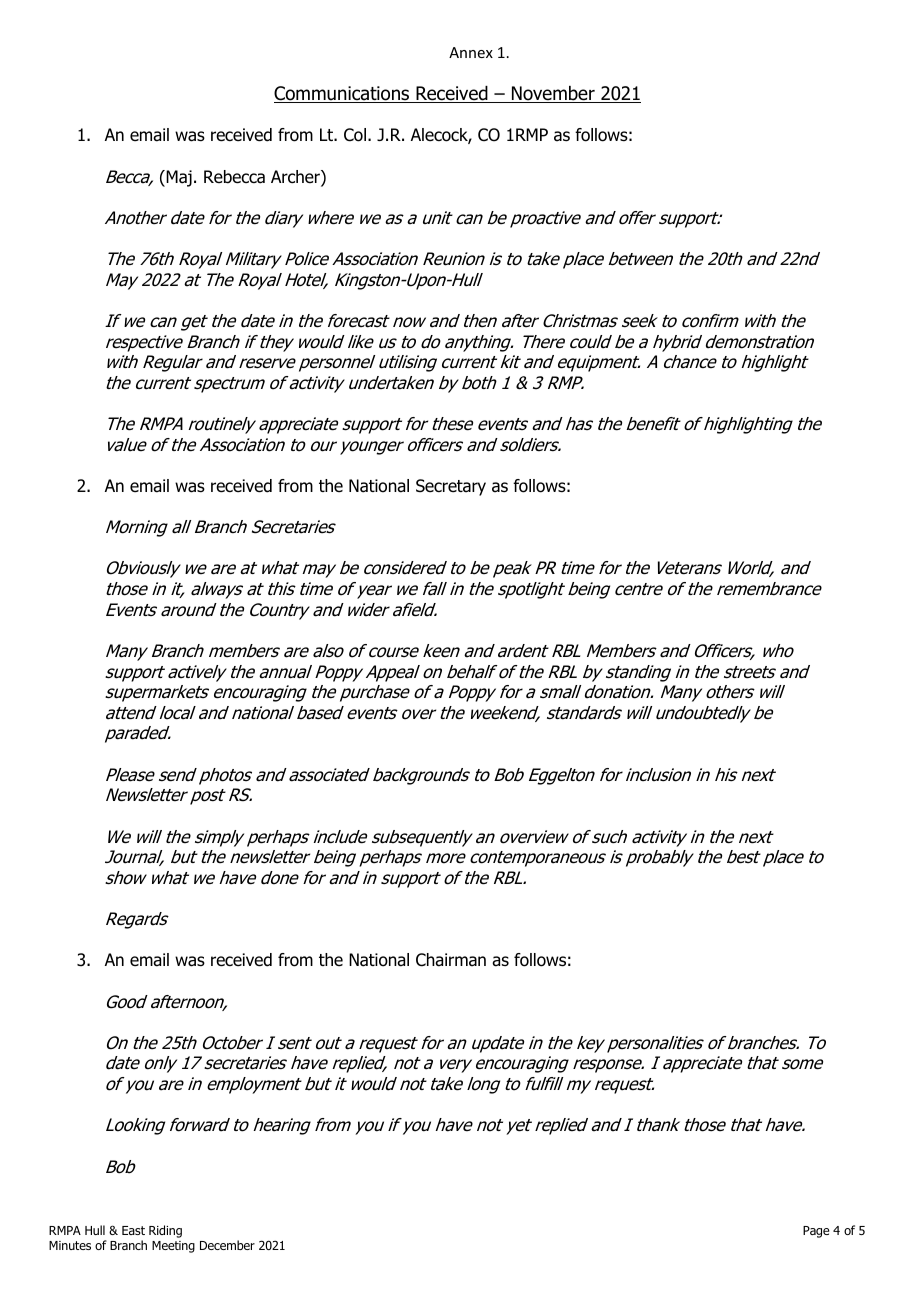  Describe the element at coordinates (451, 960) in the screenshot. I see `Chairman` at that location.
